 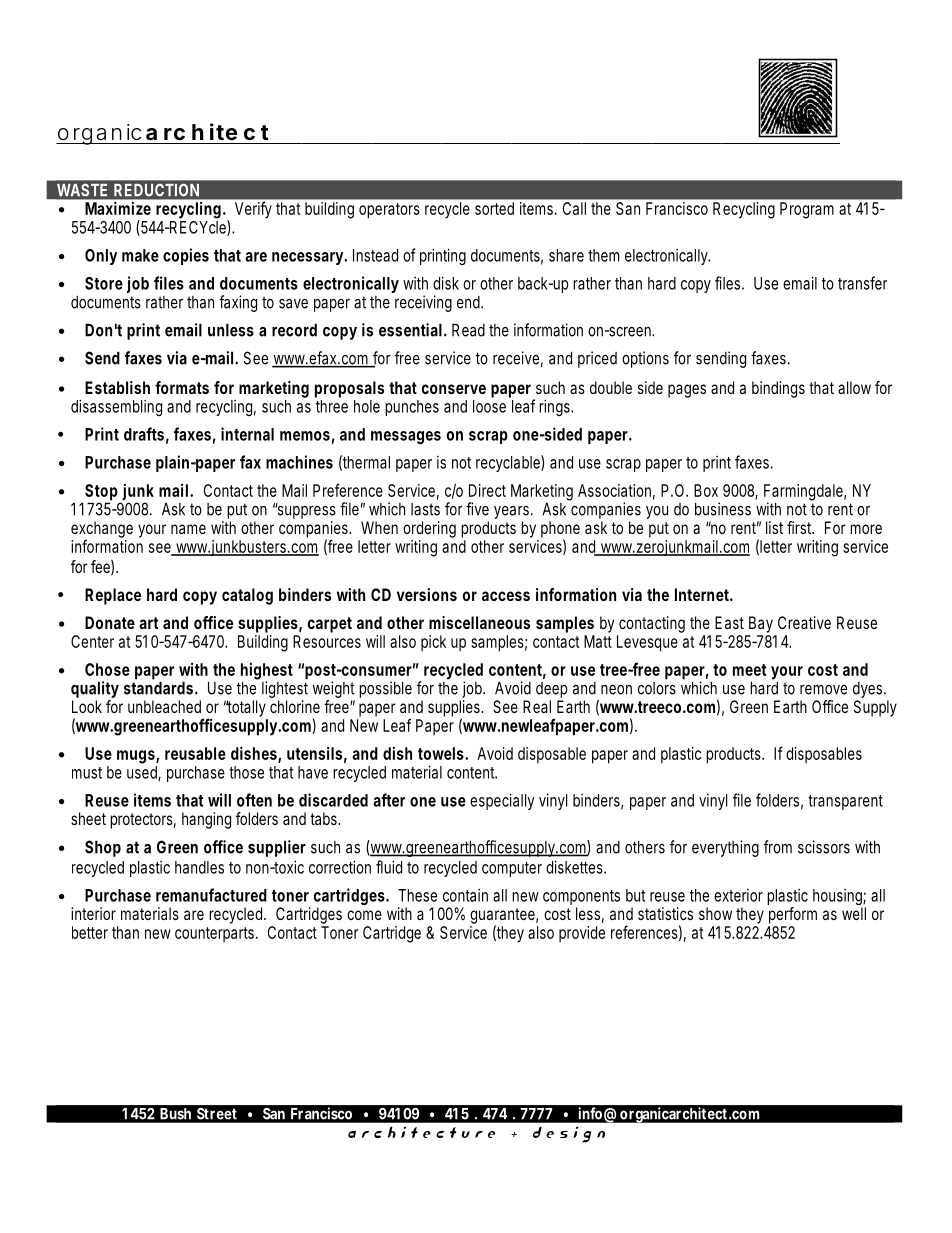 I want to click on Box, so click(x=706, y=490).
